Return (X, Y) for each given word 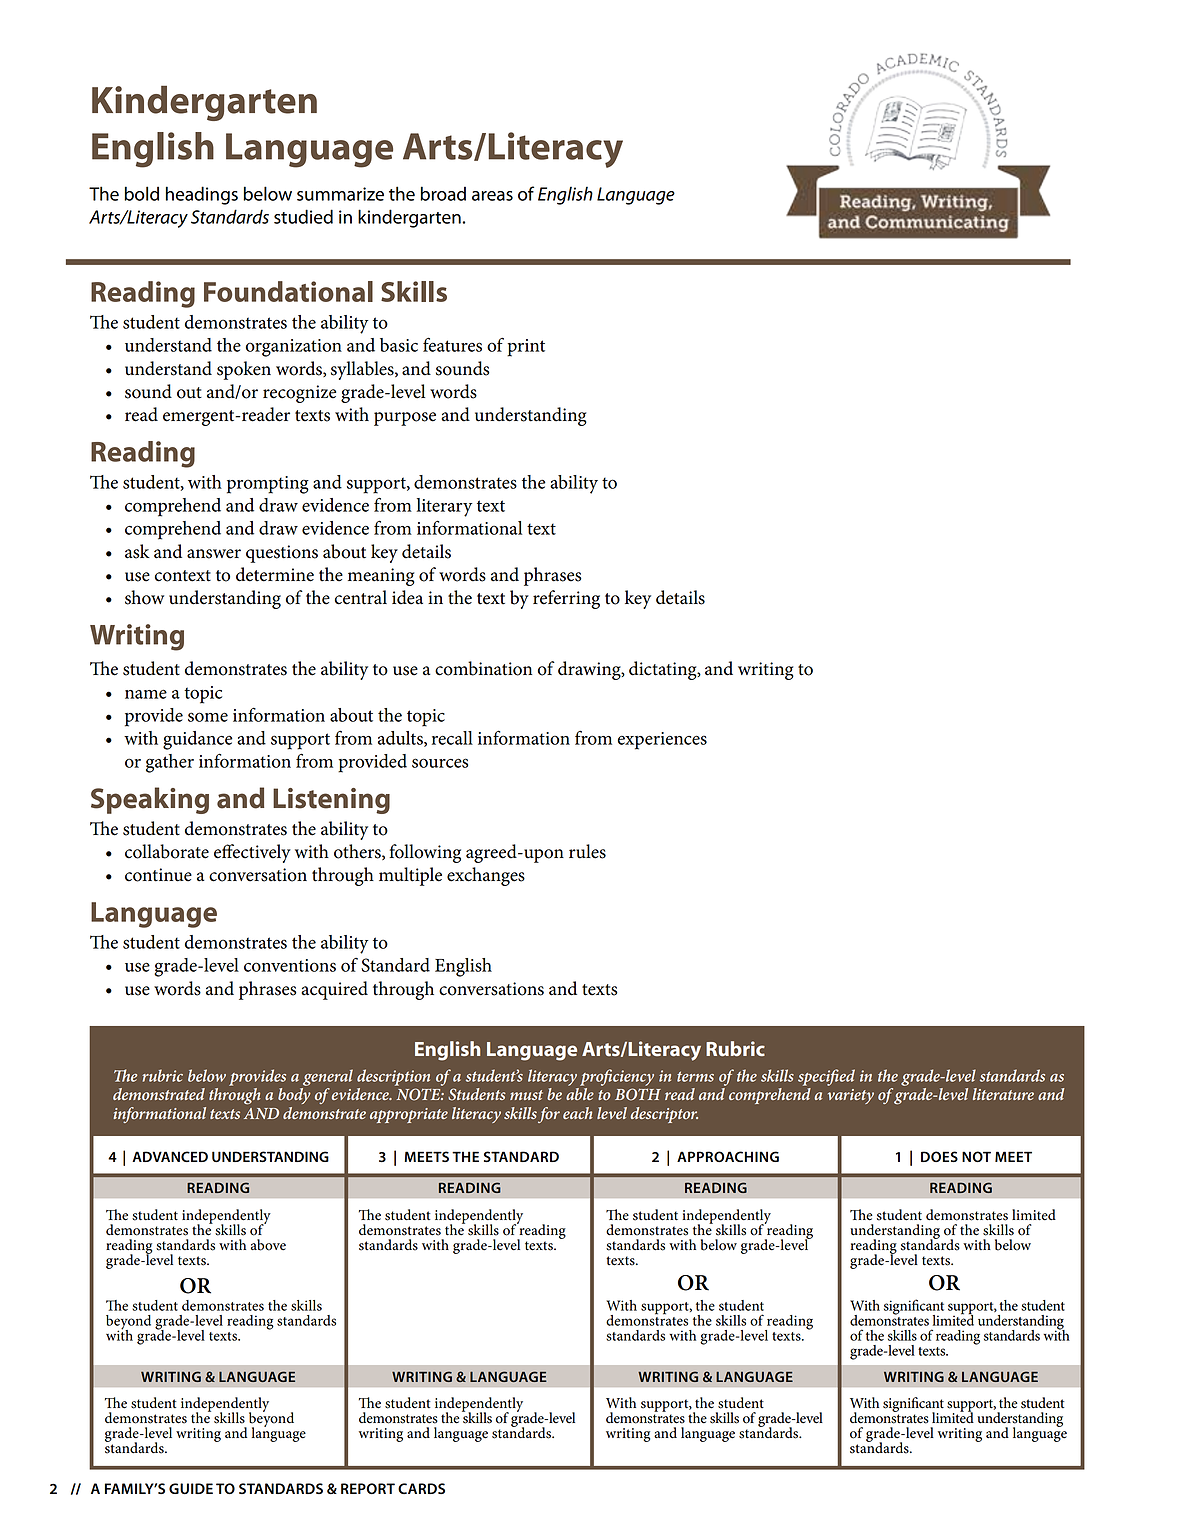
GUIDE (191, 1489)
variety (851, 1096)
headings (202, 195)
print (526, 348)
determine (275, 574)
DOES (939, 1156)
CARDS (421, 1488)
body (294, 1096)
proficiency (617, 1077)
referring (566, 599)
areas (492, 196)
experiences (662, 741)
